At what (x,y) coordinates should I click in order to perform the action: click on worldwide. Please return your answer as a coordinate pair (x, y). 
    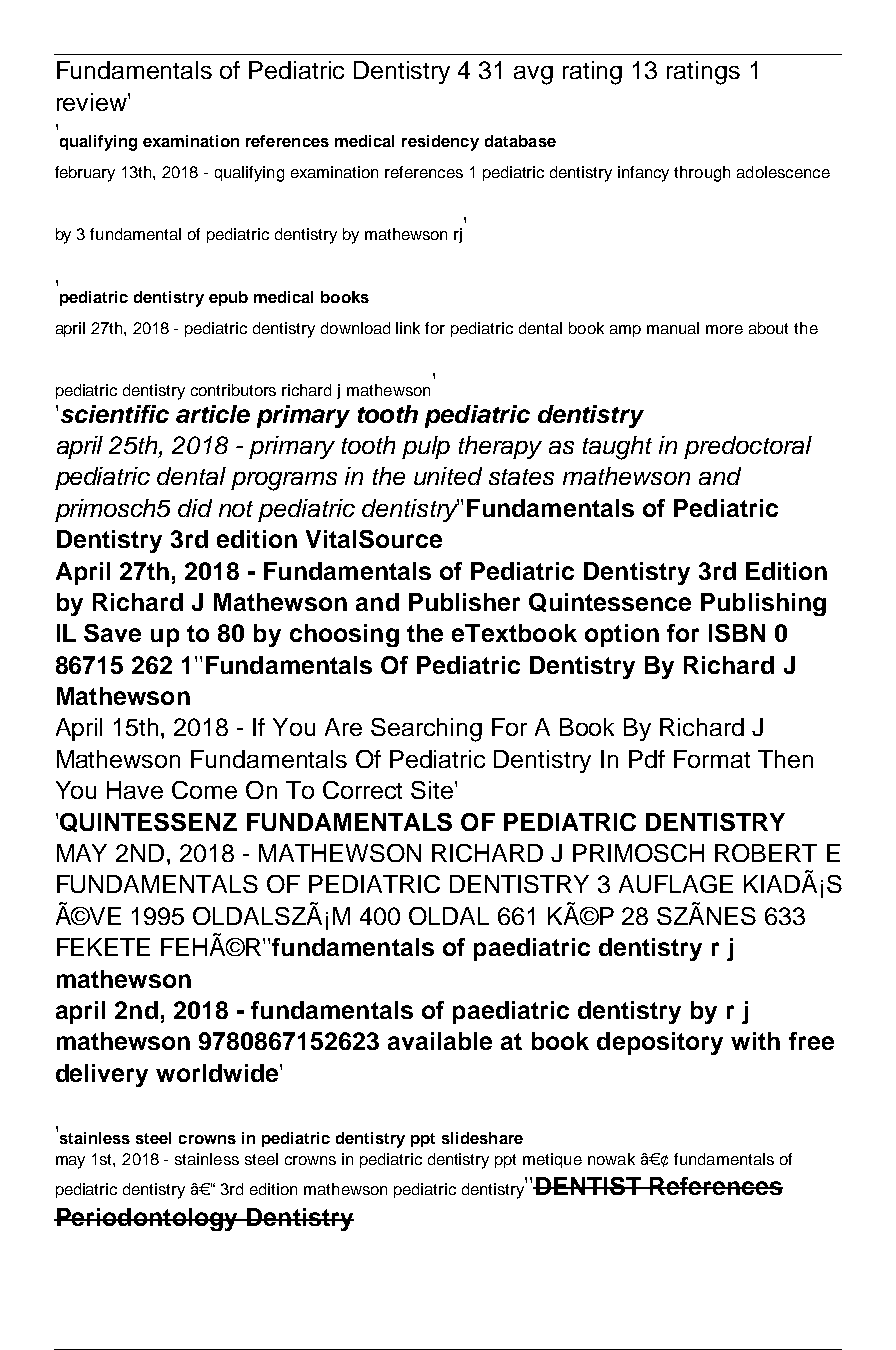
    Looking at the image, I should click on (218, 1073).
